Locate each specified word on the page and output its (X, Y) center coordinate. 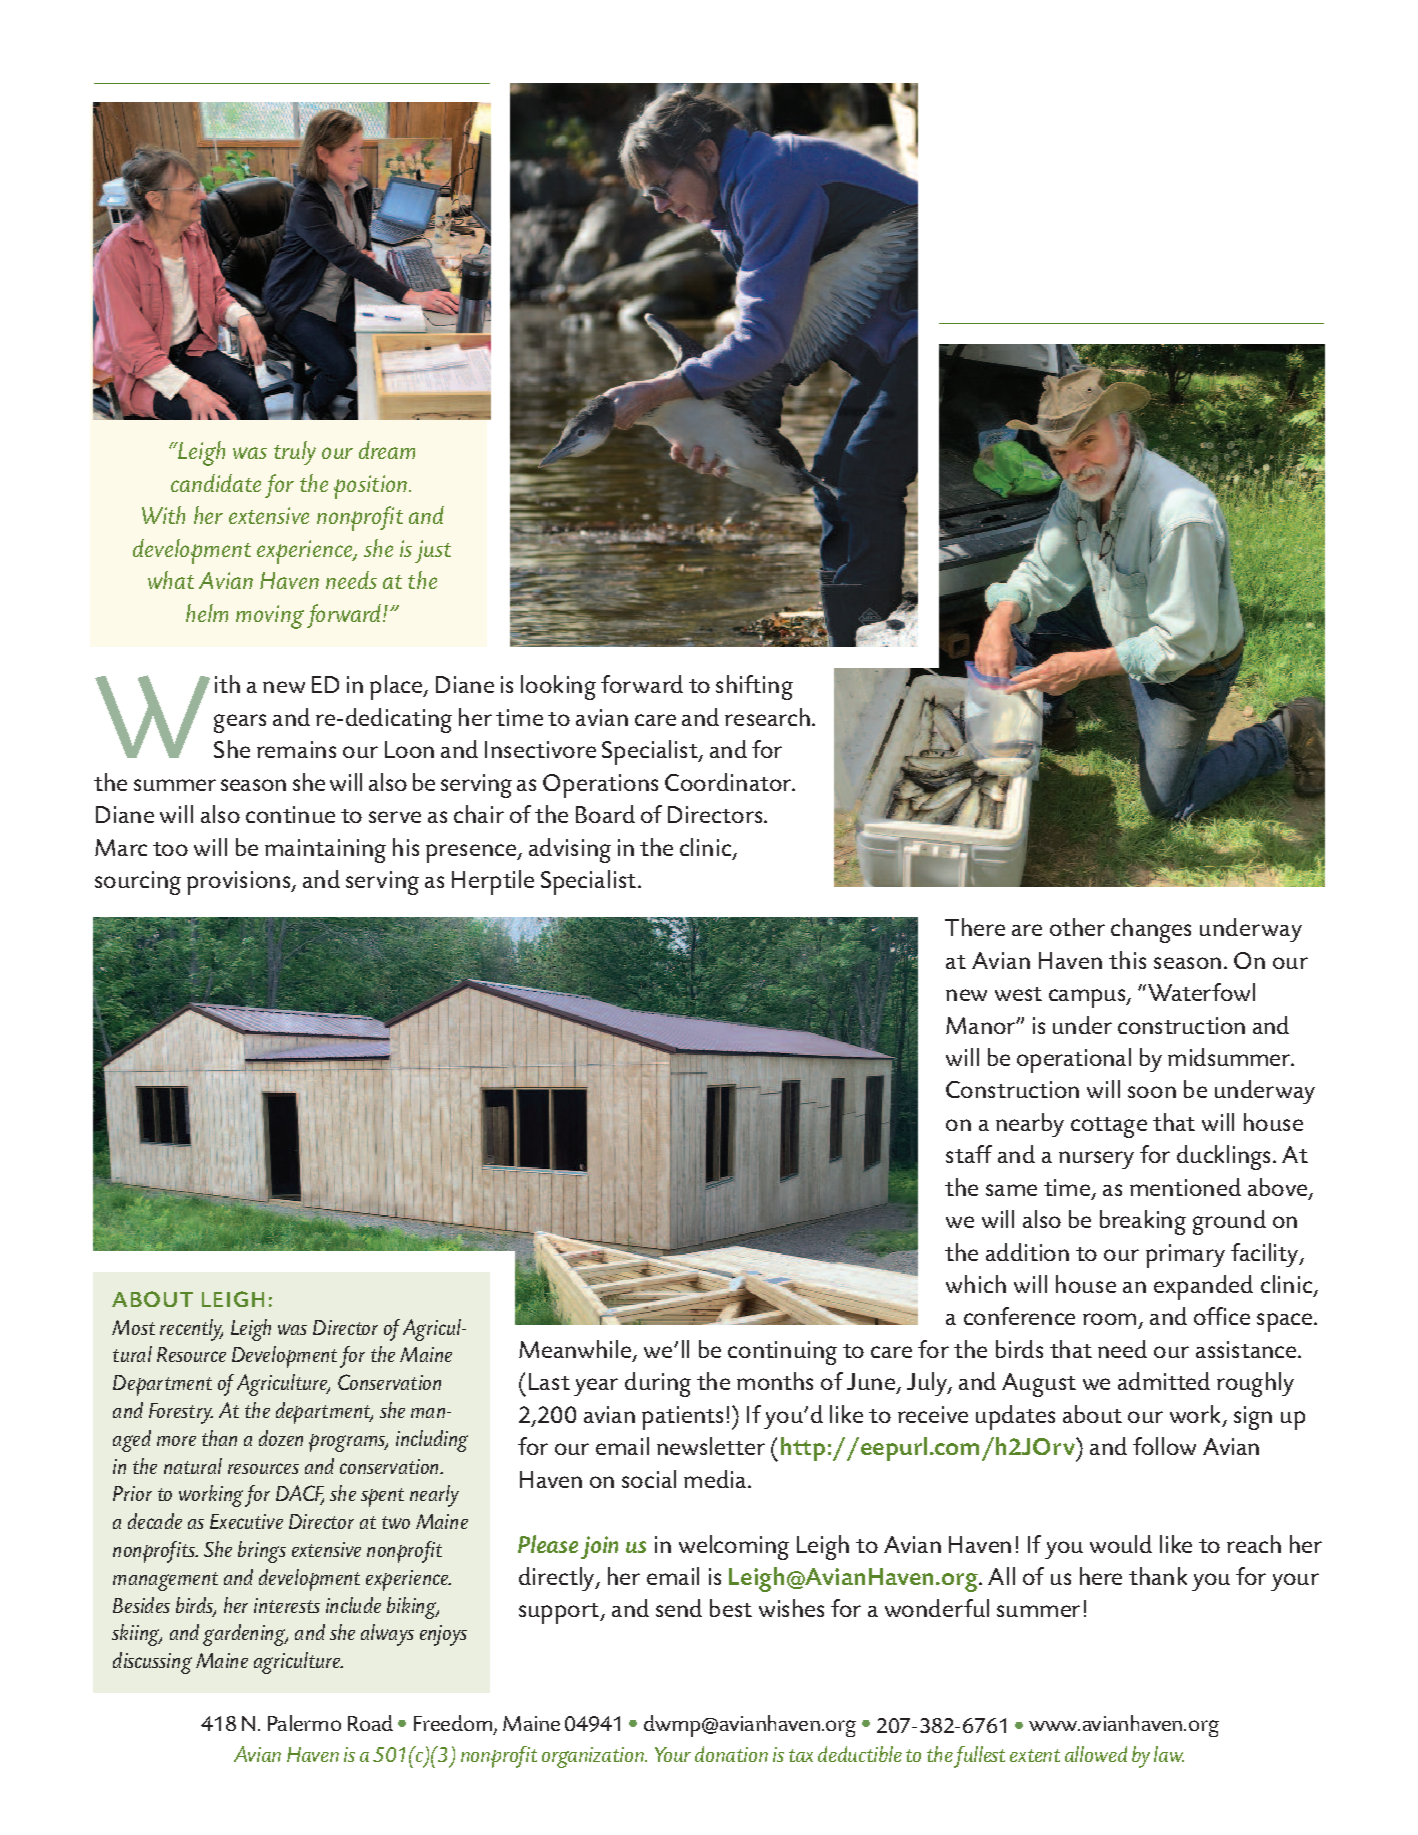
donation (731, 1754)
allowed (1096, 1754)
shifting (754, 687)
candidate (216, 483)
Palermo (304, 1723)
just (433, 551)
